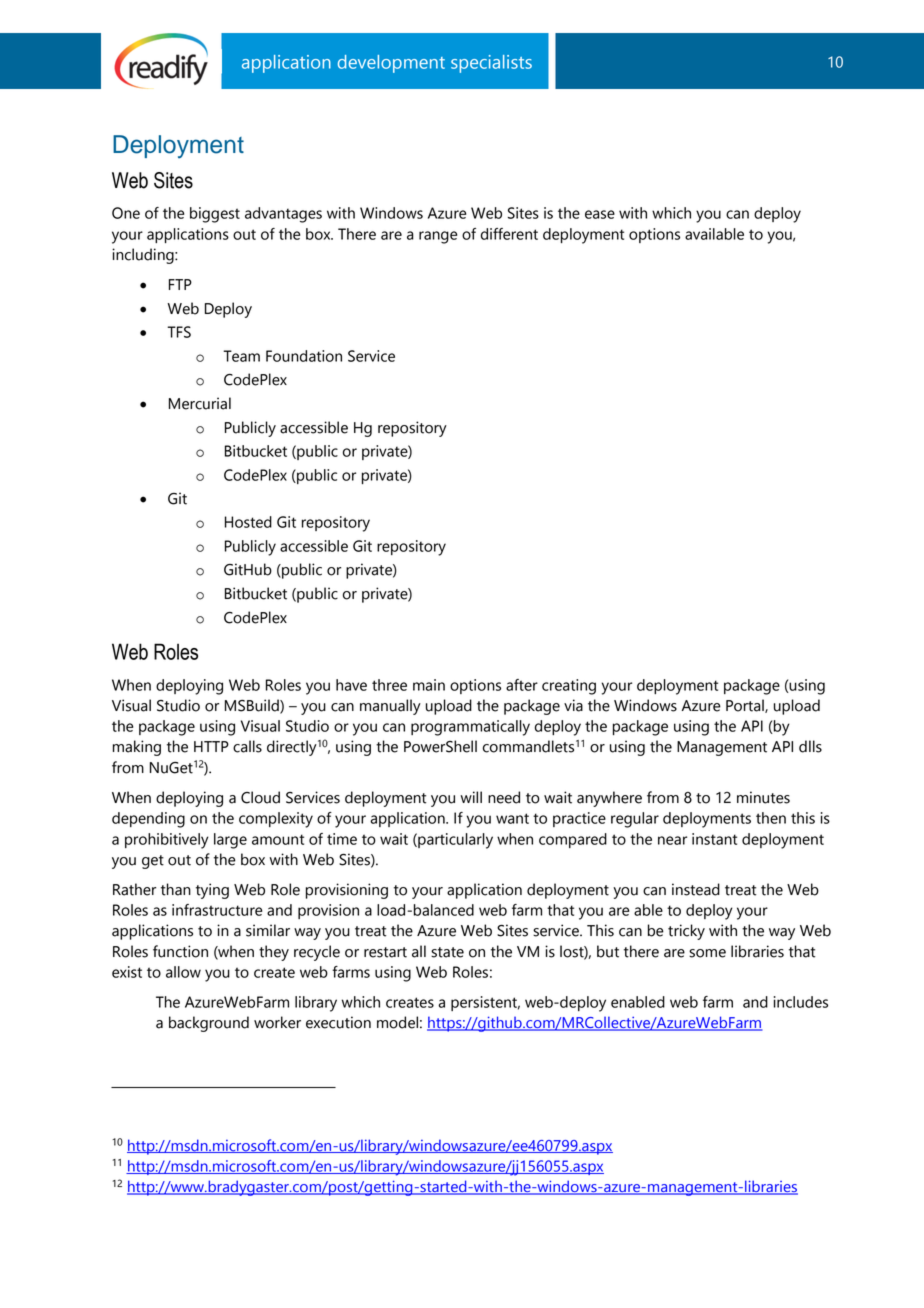  I want to click on biggest, so click(215, 215).
